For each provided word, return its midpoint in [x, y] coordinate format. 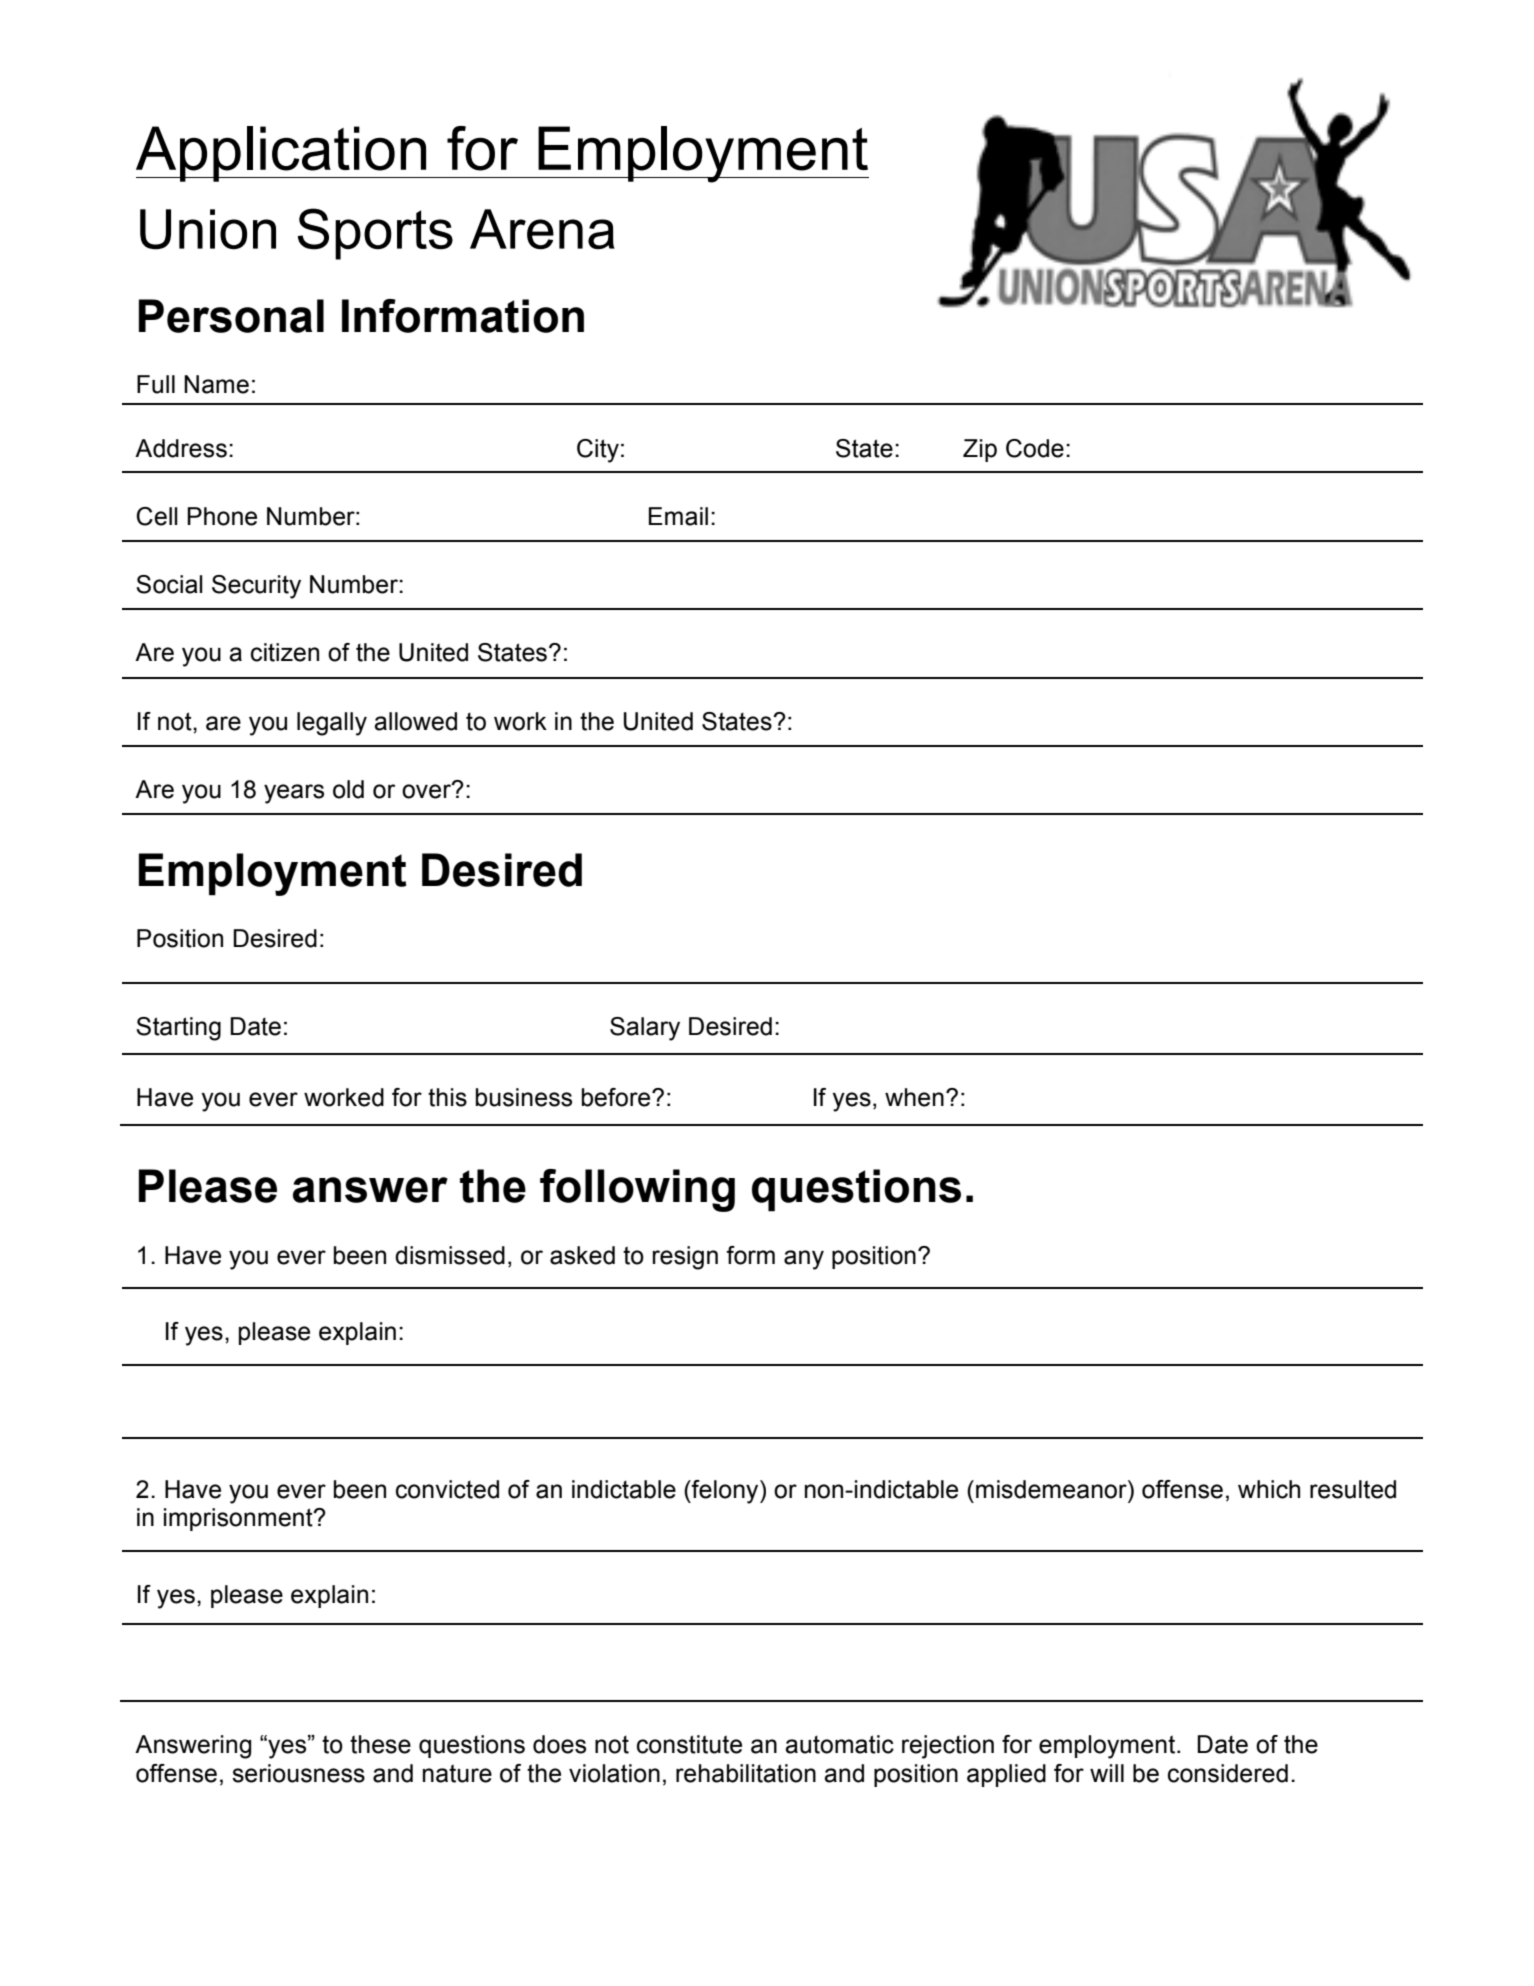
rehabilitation [746, 1773]
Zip [980, 450]
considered [1228, 1773]
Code [1035, 448]
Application [282, 154]
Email [678, 516]
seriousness [298, 1773]
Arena [542, 229]
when [914, 1097]
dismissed [450, 1255]
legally [332, 724]
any [804, 1260]
